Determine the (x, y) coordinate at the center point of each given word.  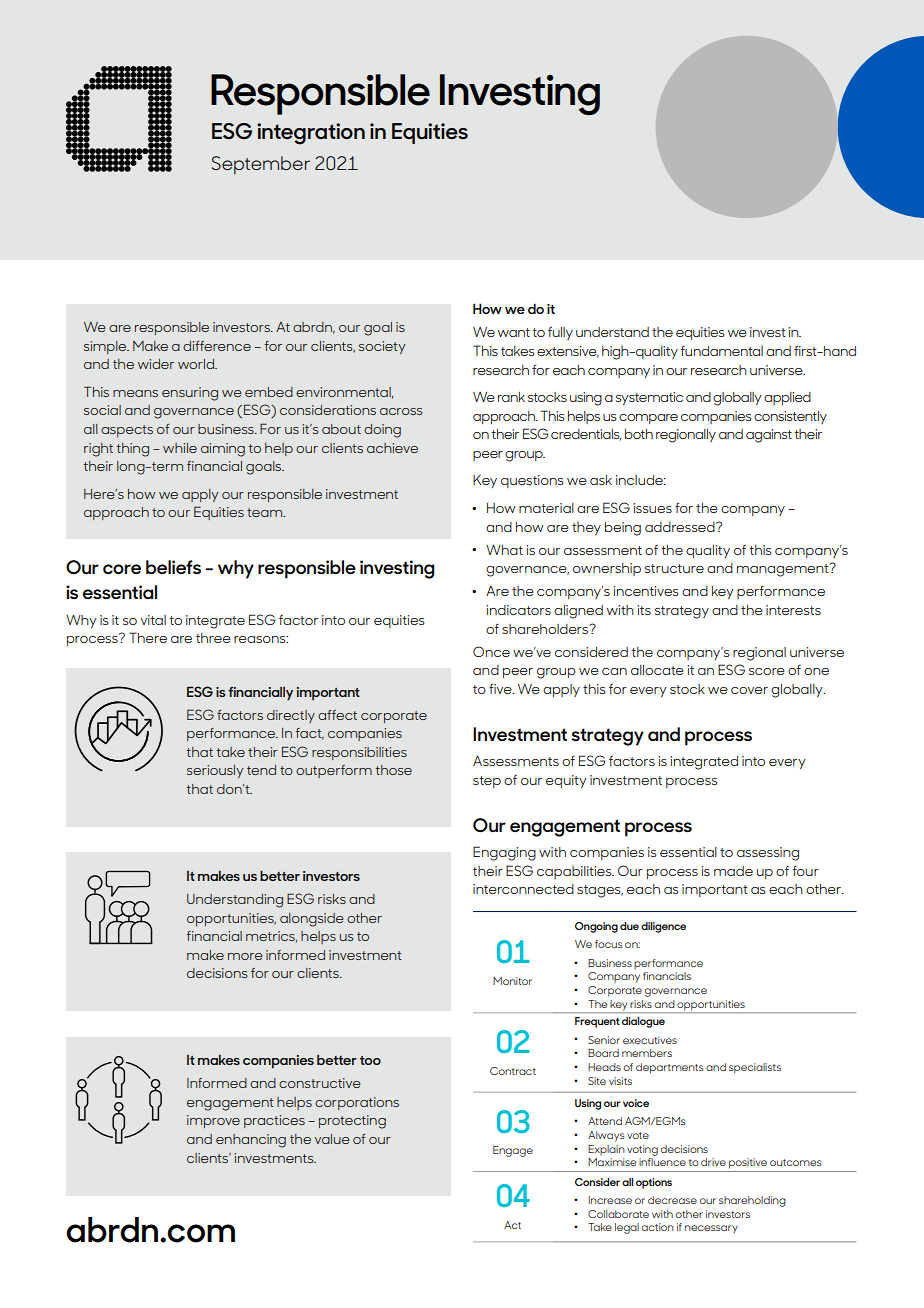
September (261, 165)
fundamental (721, 351)
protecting (352, 1122)
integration (311, 134)
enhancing (251, 1141)
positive (748, 1163)
